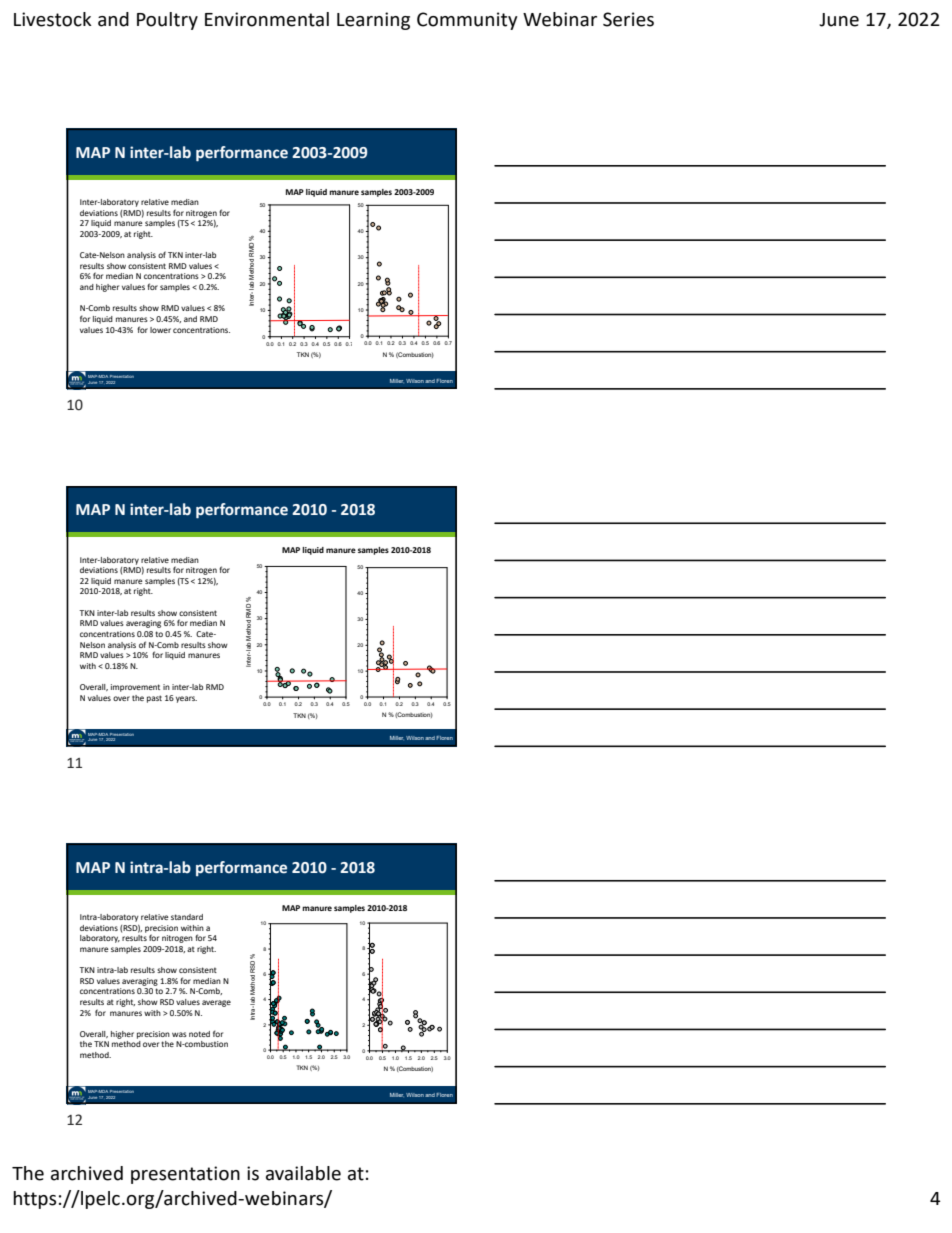 This screenshot has width=952, height=1233. I want to click on Series, so click(628, 19).
